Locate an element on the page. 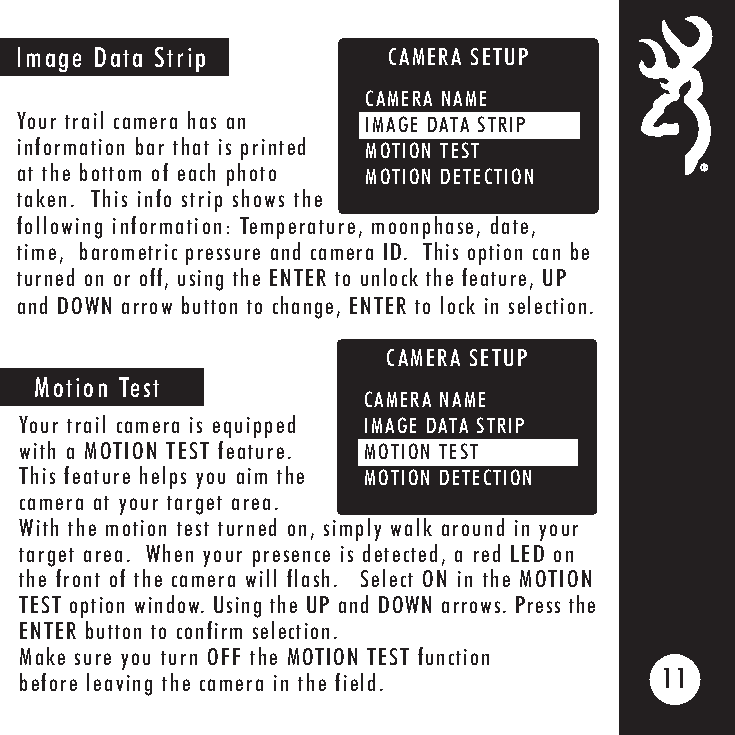 Image resolution: width=735 pixels, height=735 pixels. around is located at coordinates (473, 527).
